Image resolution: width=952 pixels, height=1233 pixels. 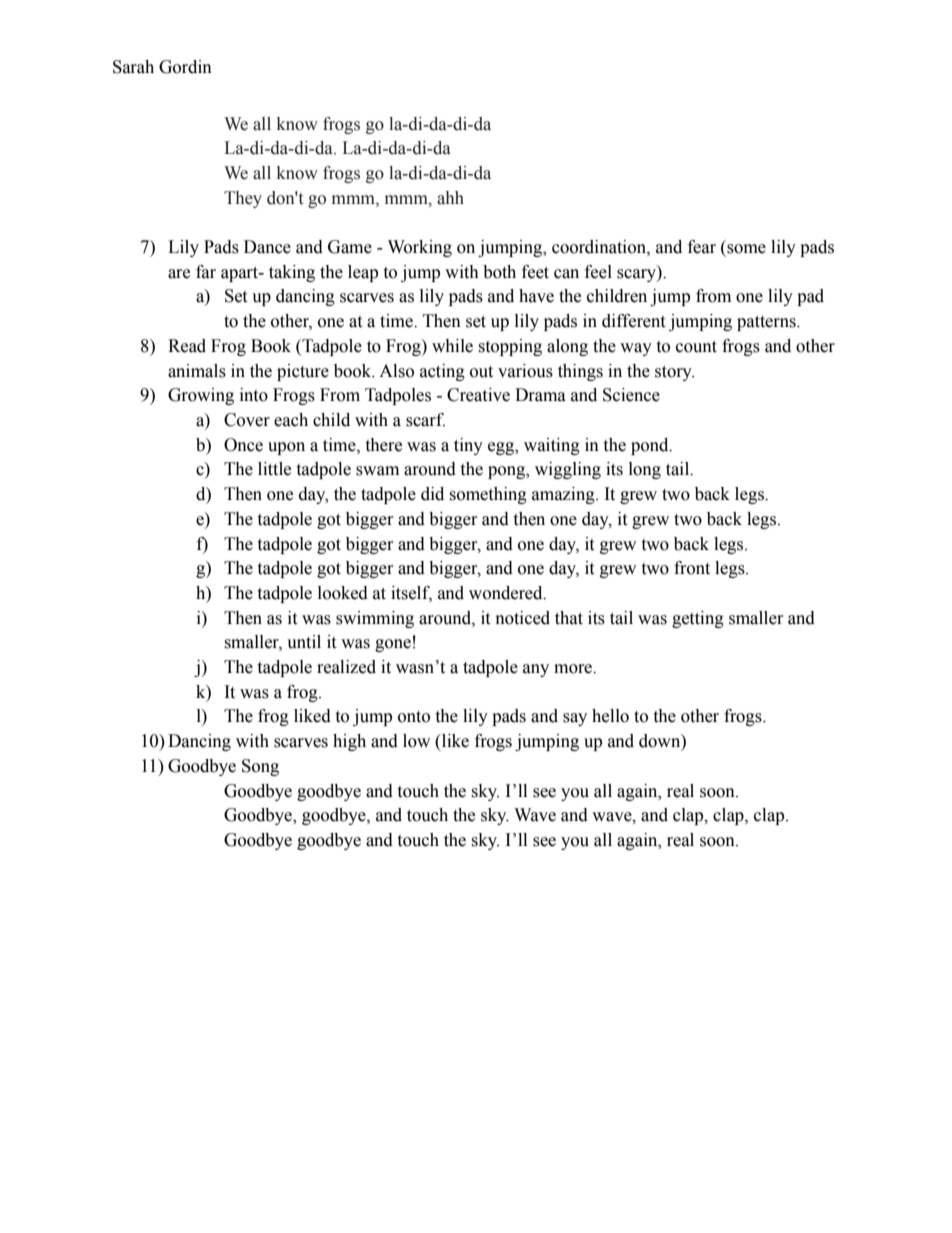 I want to click on Song, so click(x=260, y=767).
